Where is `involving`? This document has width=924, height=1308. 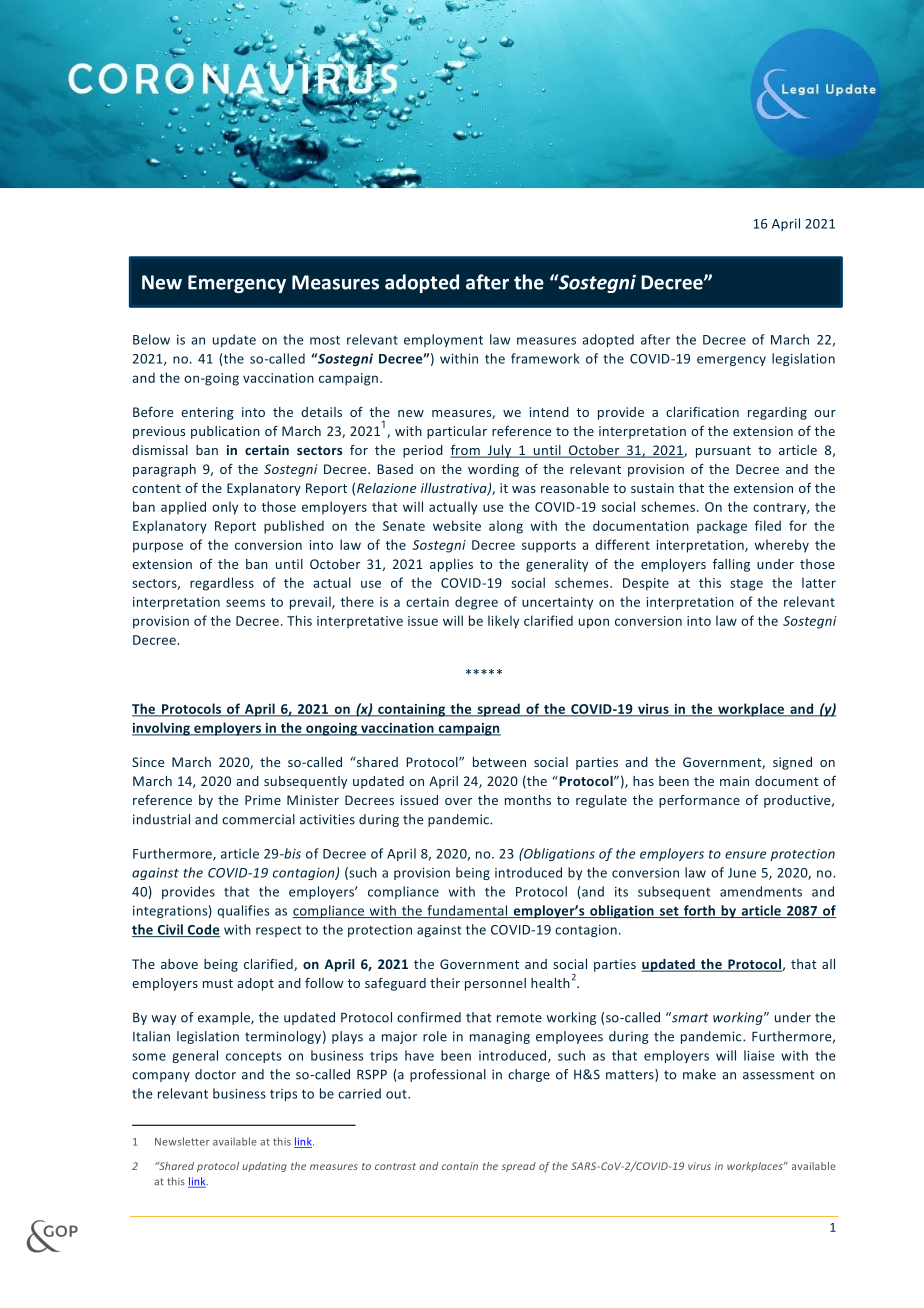 involving is located at coordinates (162, 729).
